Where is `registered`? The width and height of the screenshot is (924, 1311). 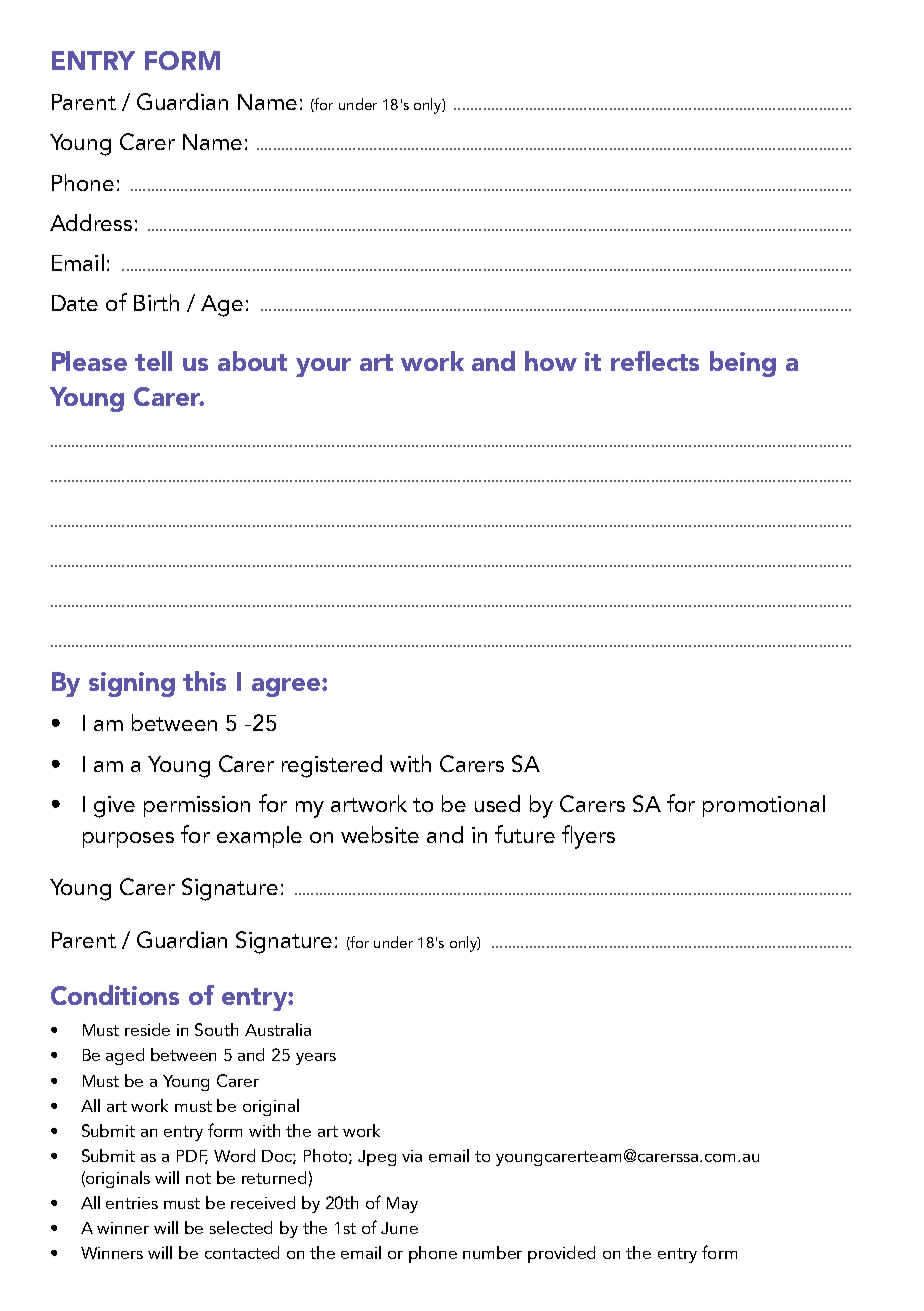
registered is located at coordinates (332, 766).
